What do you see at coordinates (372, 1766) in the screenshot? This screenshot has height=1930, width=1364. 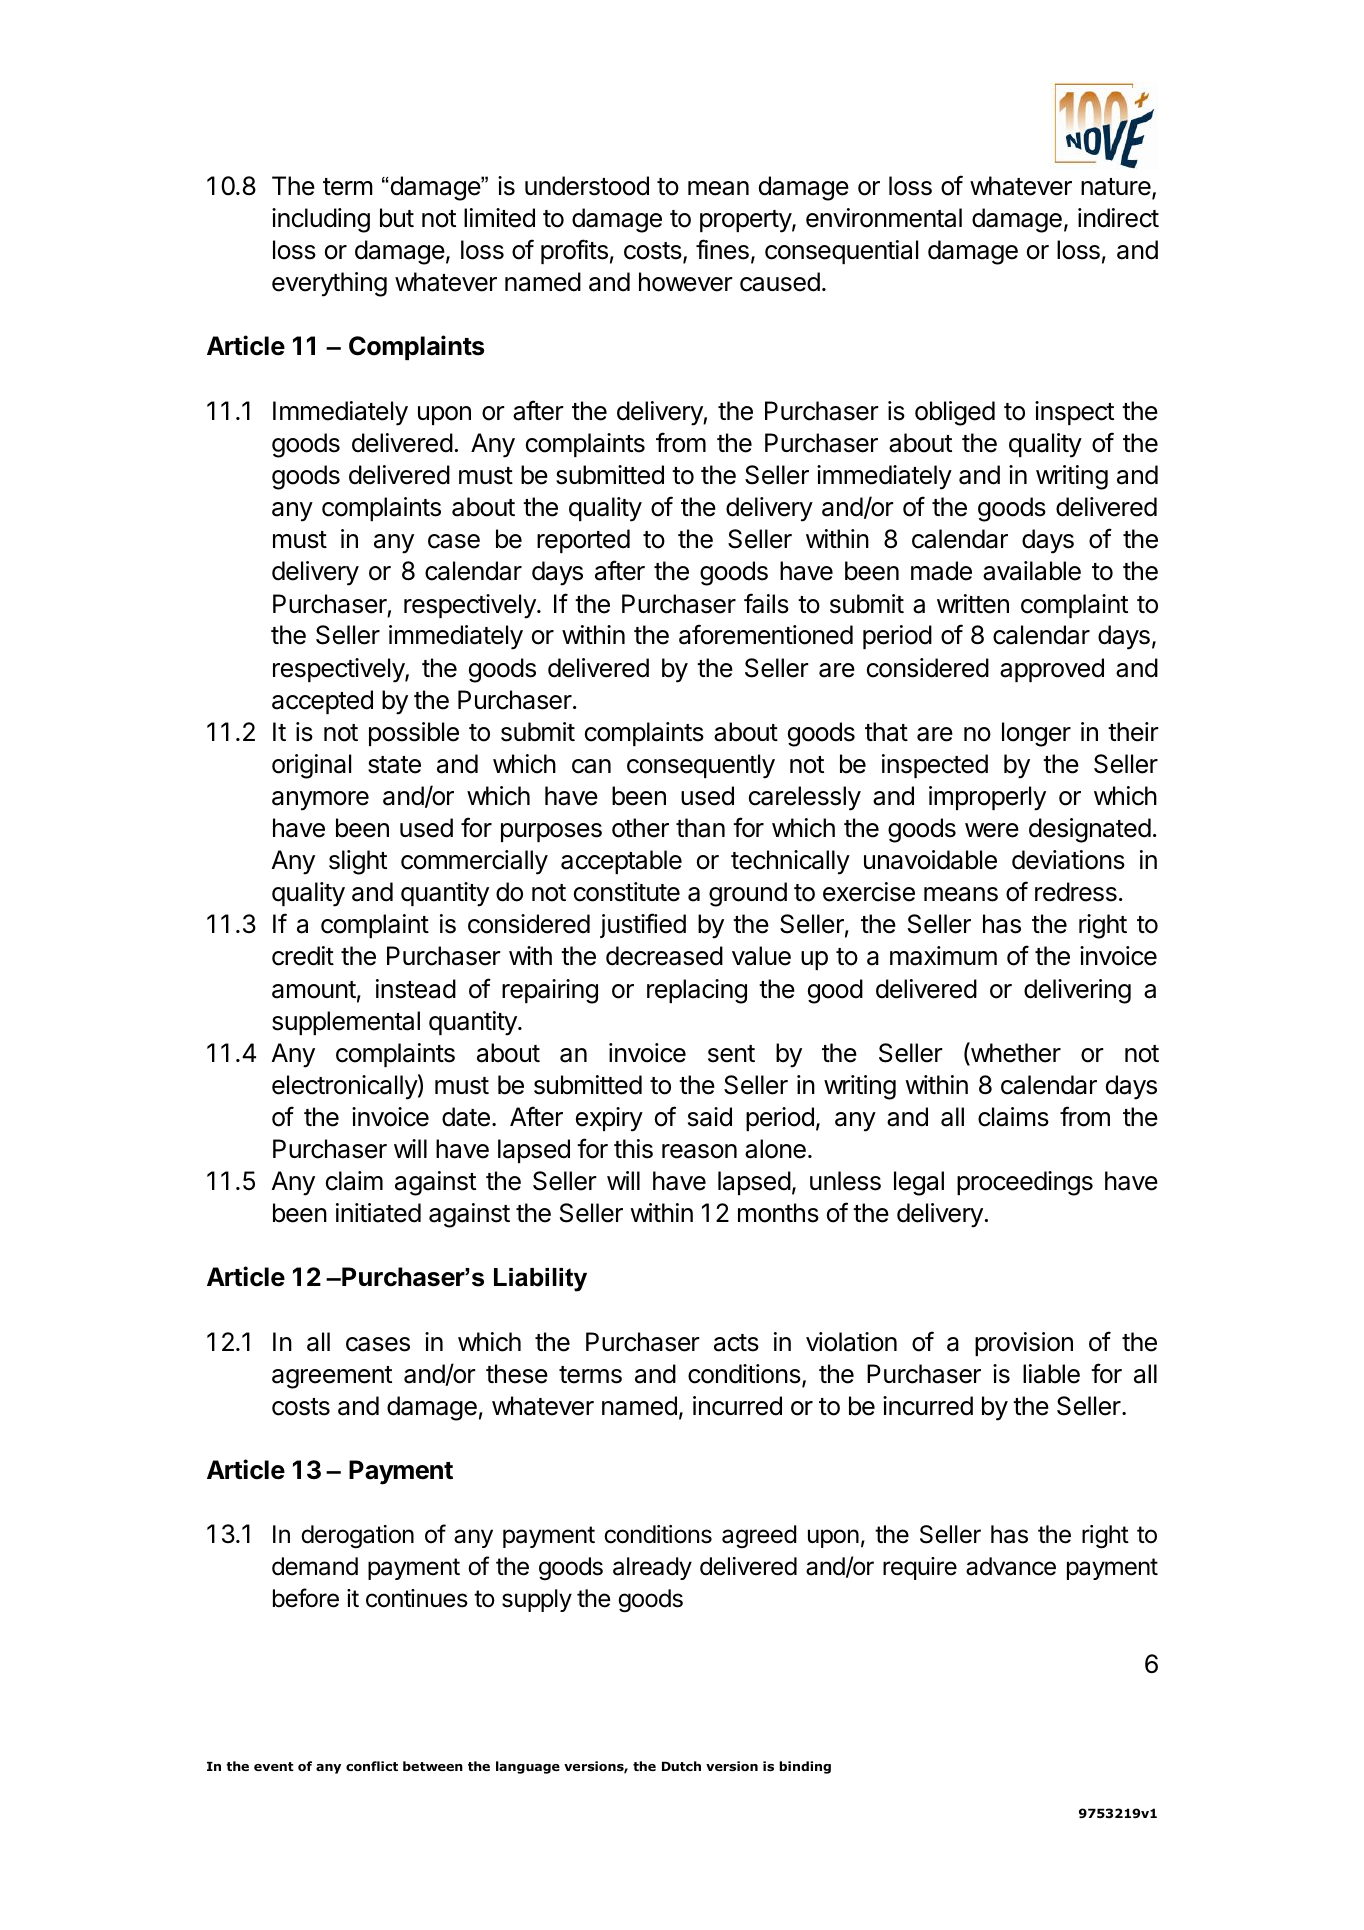 I see `conflict` at bounding box center [372, 1766].
